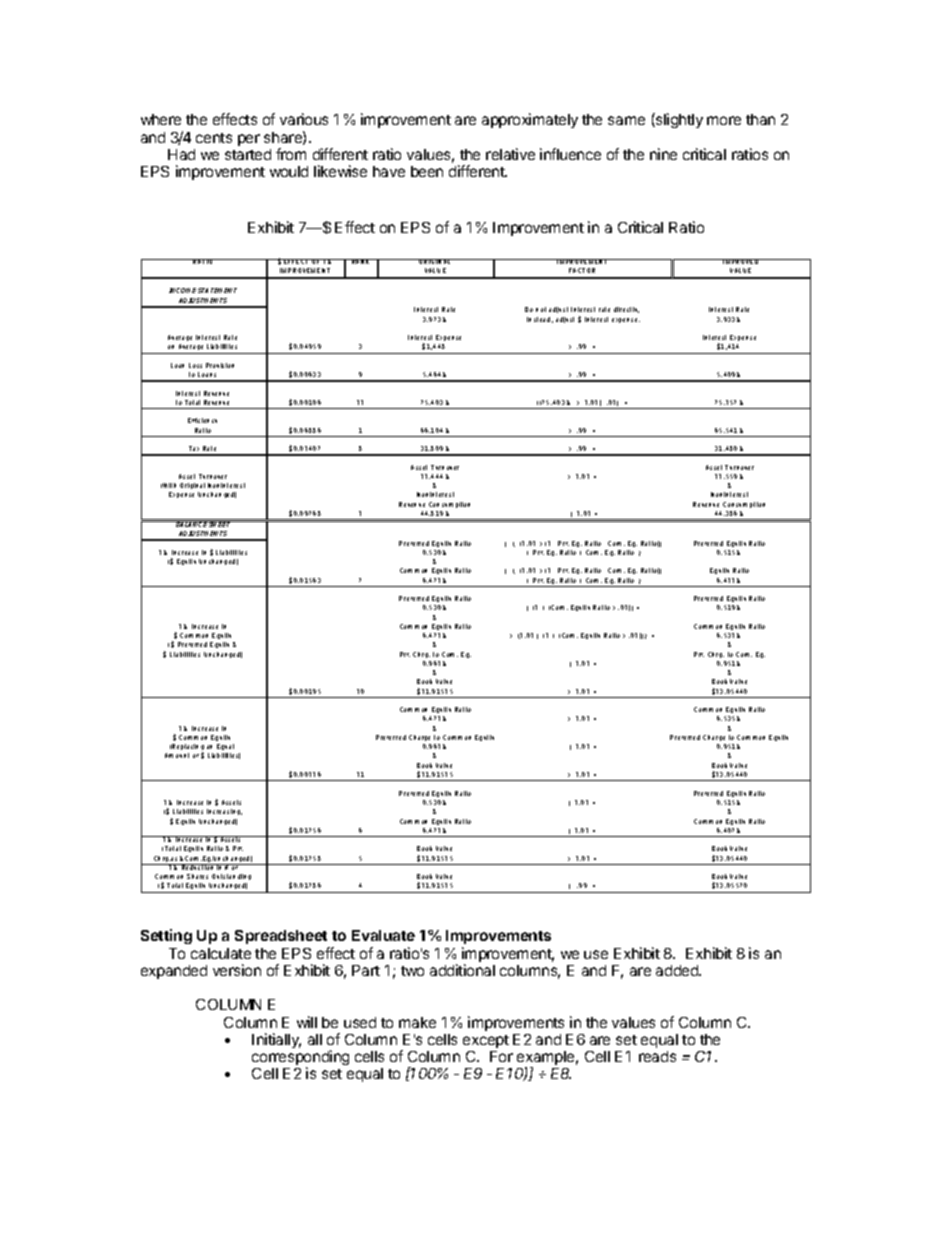 The image size is (952, 1233). What do you see at coordinates (663, 154) in the screenshot?
I see `nine` at bounding box center [663, 154].
